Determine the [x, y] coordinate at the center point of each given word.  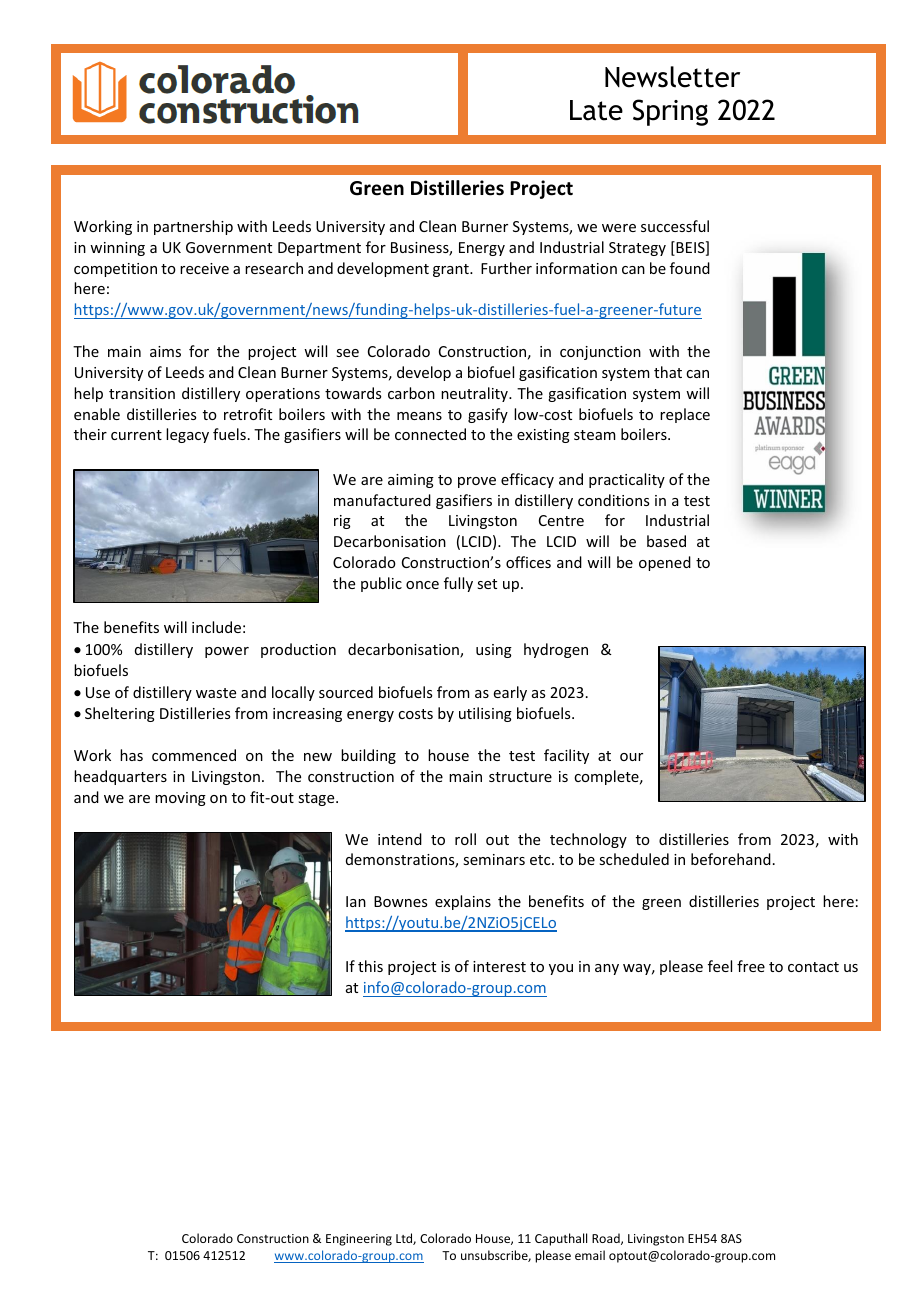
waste [216, 693]
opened [665, 563]
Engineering [359, 1240]
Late [596, 110]
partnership [193, 227]
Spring [670, 112]
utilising [485, 714]
